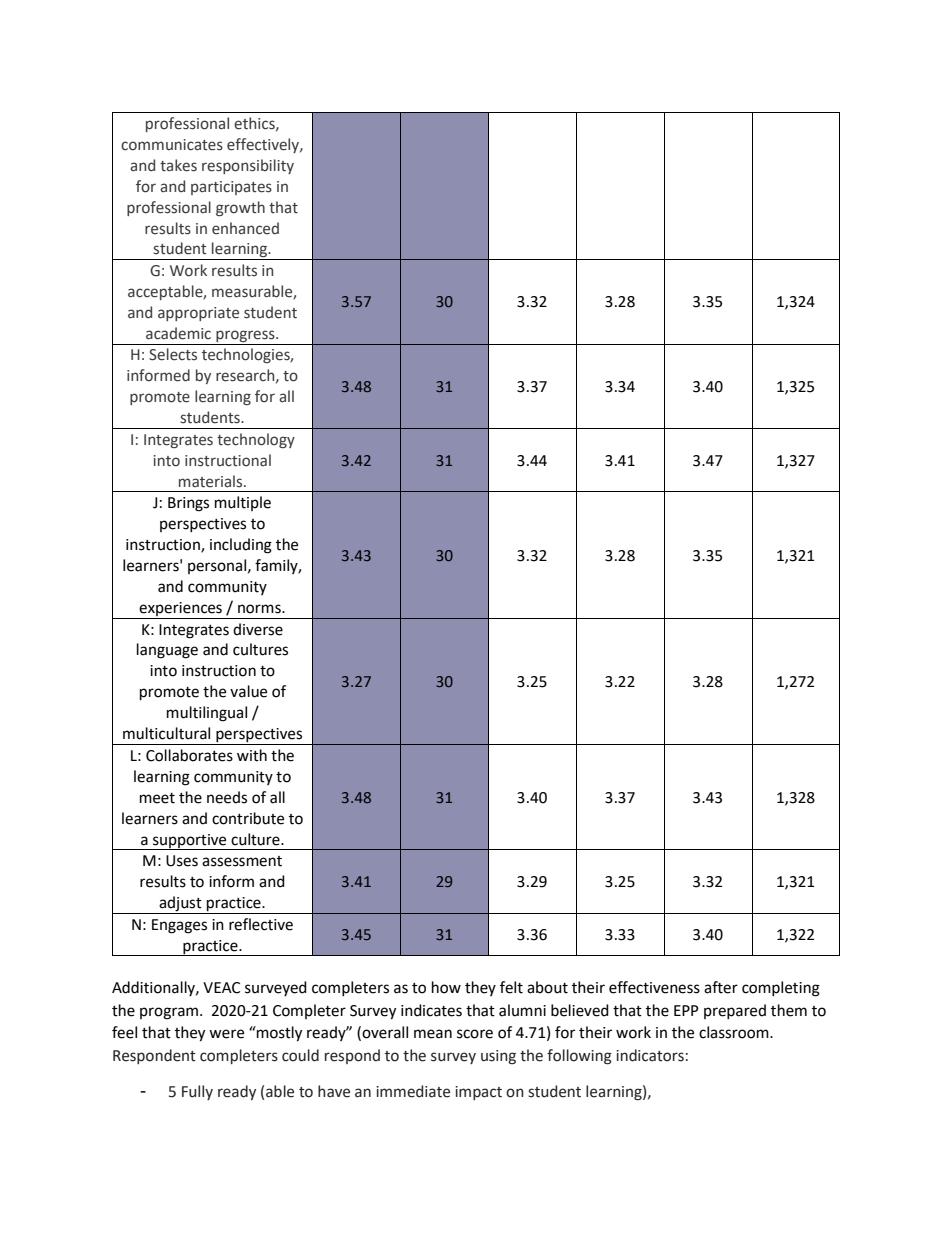  Describe the element at coordinates (188, 504) in the screenshot. I see `Brings` at that location.
